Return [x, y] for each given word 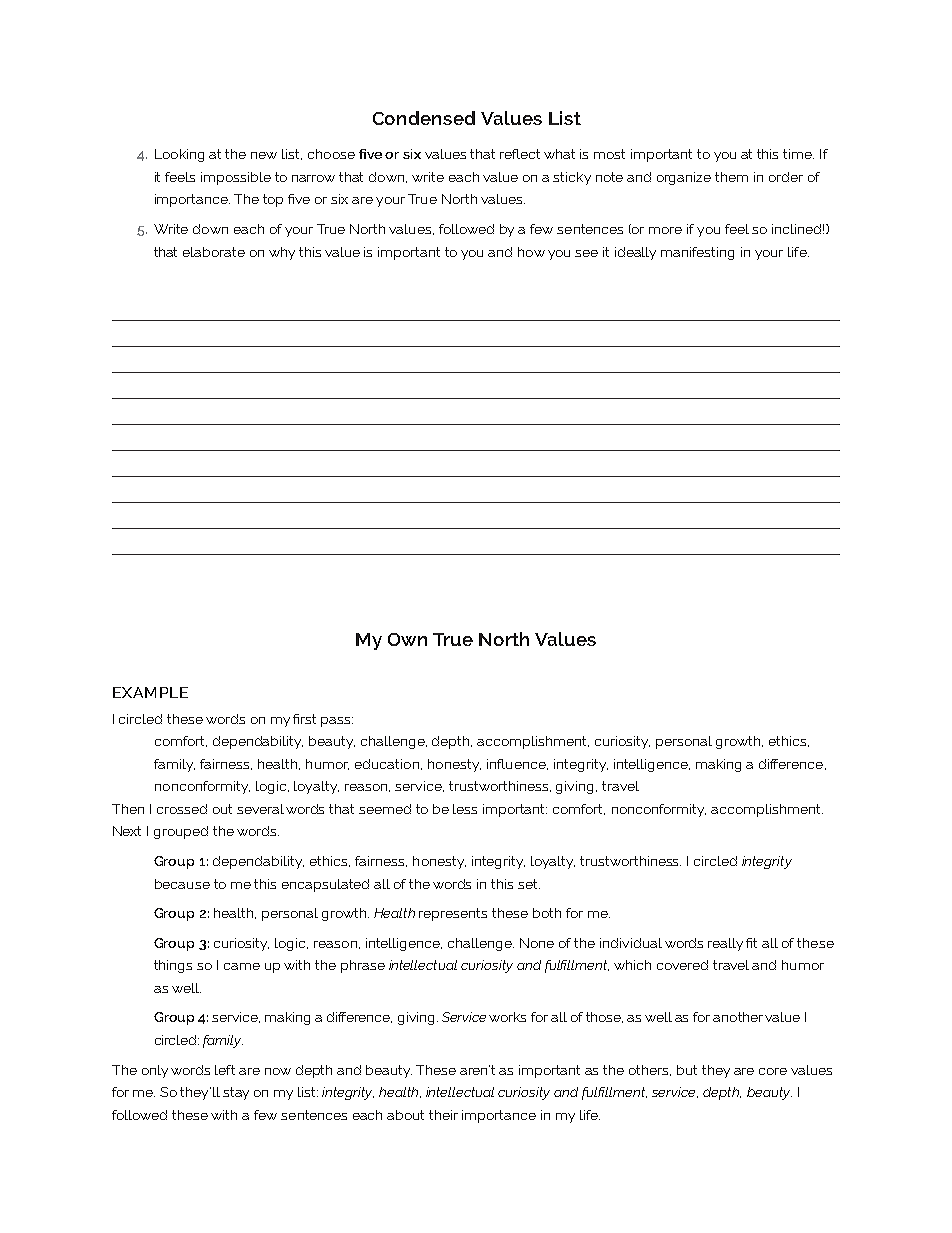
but [687, 1070]
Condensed [424, 118]
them [731, 177]
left [225, 1070]
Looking [179, 155]
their [443, 1115]
